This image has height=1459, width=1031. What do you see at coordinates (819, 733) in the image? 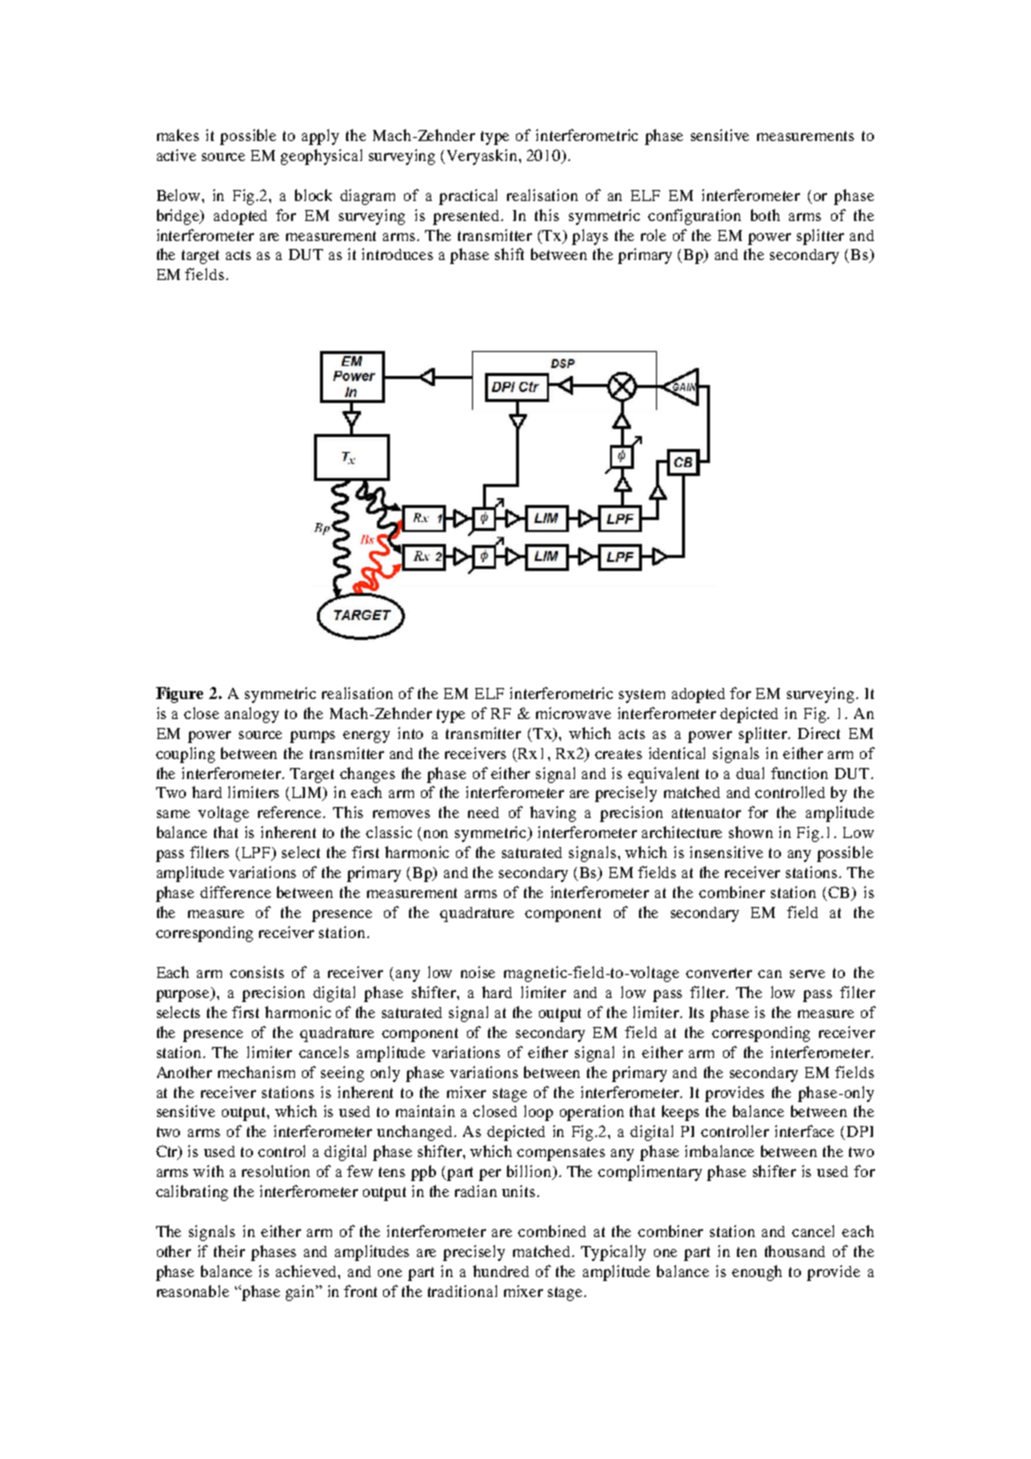
I see `Direct` at bounding box center [819, 733].
